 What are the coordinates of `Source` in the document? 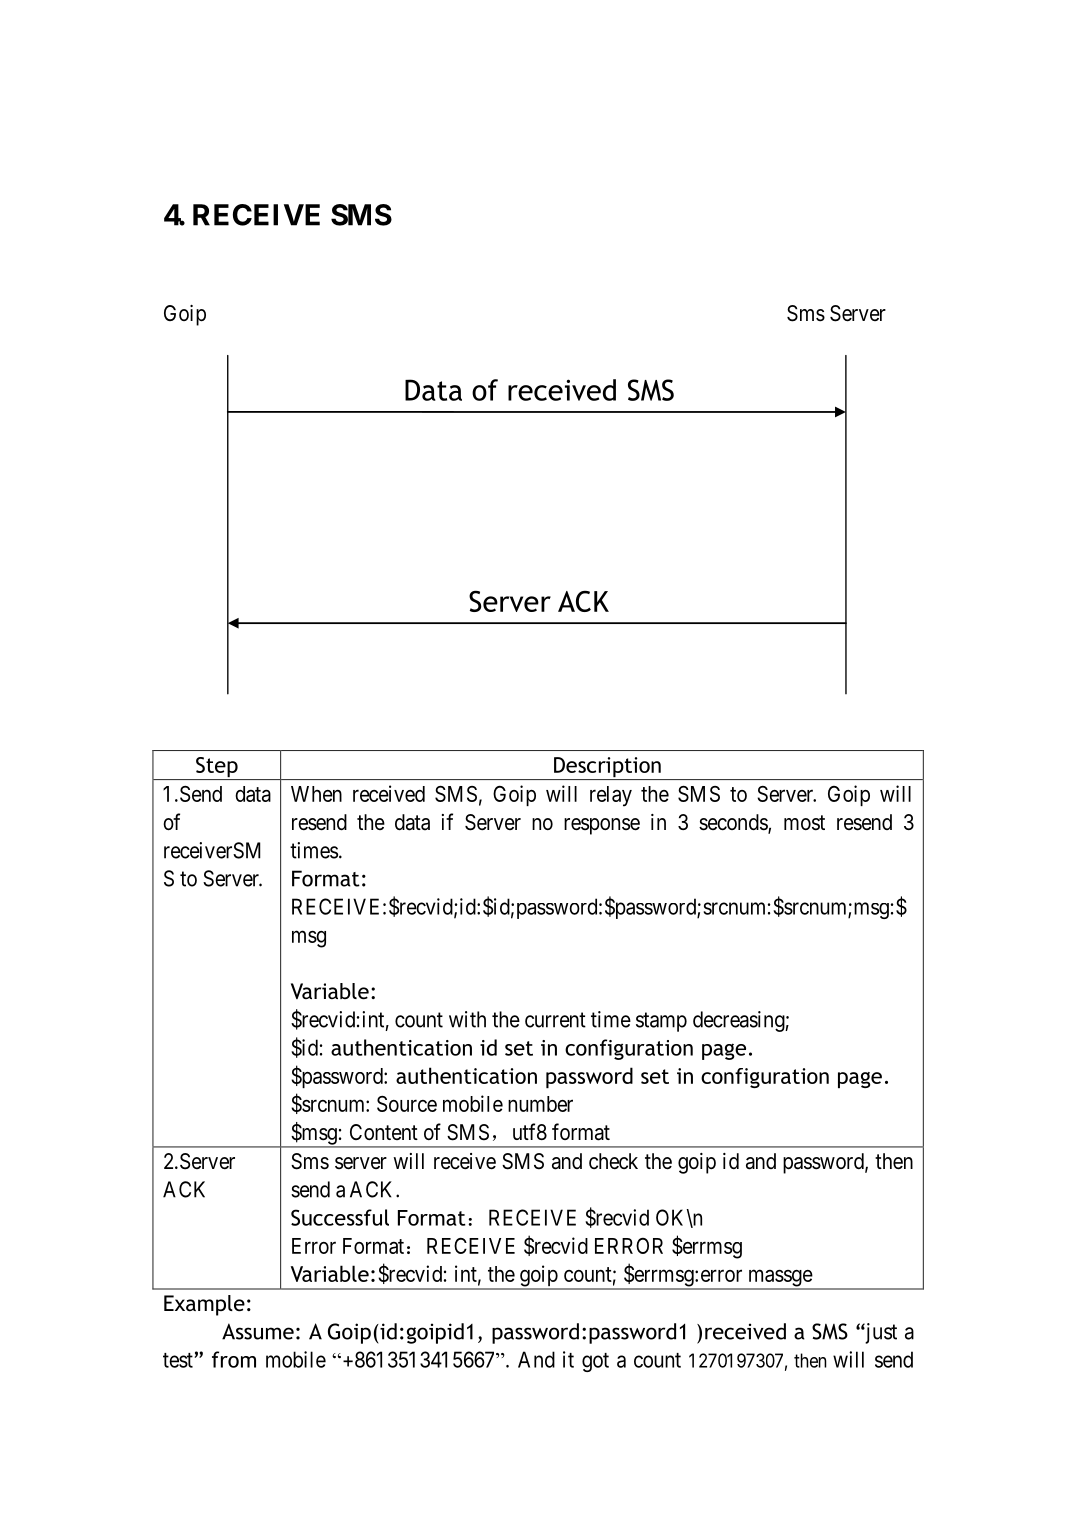 It's located at (407, 1104).
